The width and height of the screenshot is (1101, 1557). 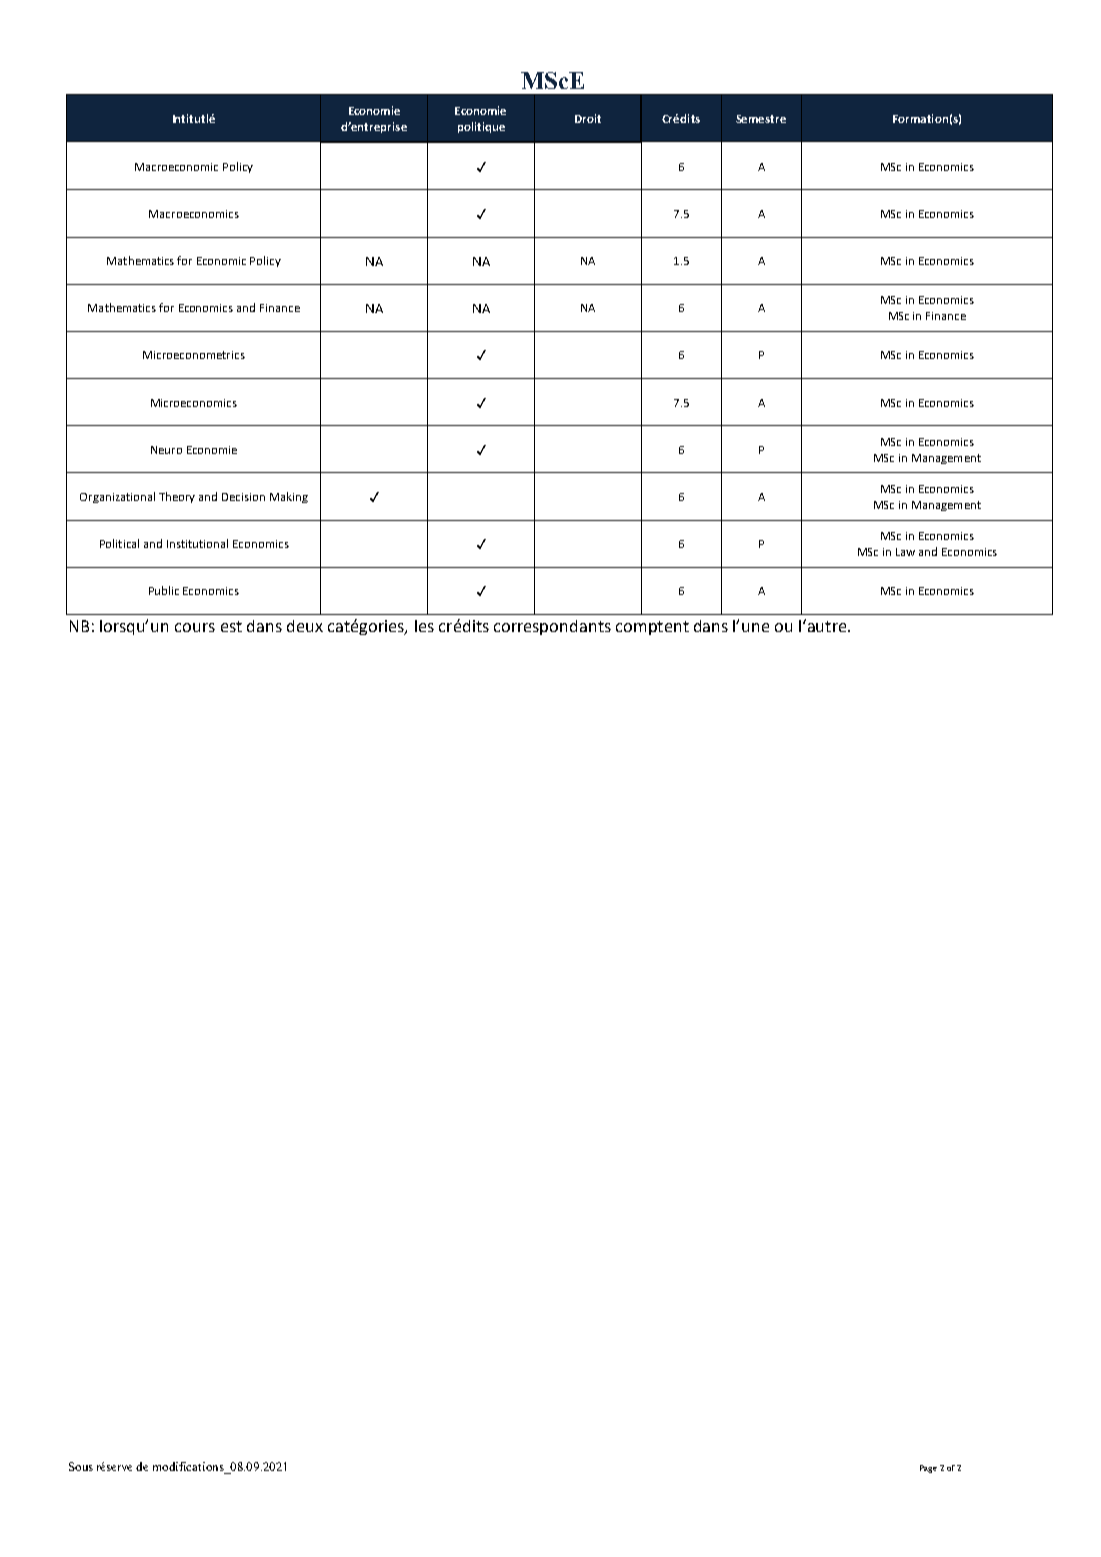 I want to click on cours, so click(x=195, y=627).
